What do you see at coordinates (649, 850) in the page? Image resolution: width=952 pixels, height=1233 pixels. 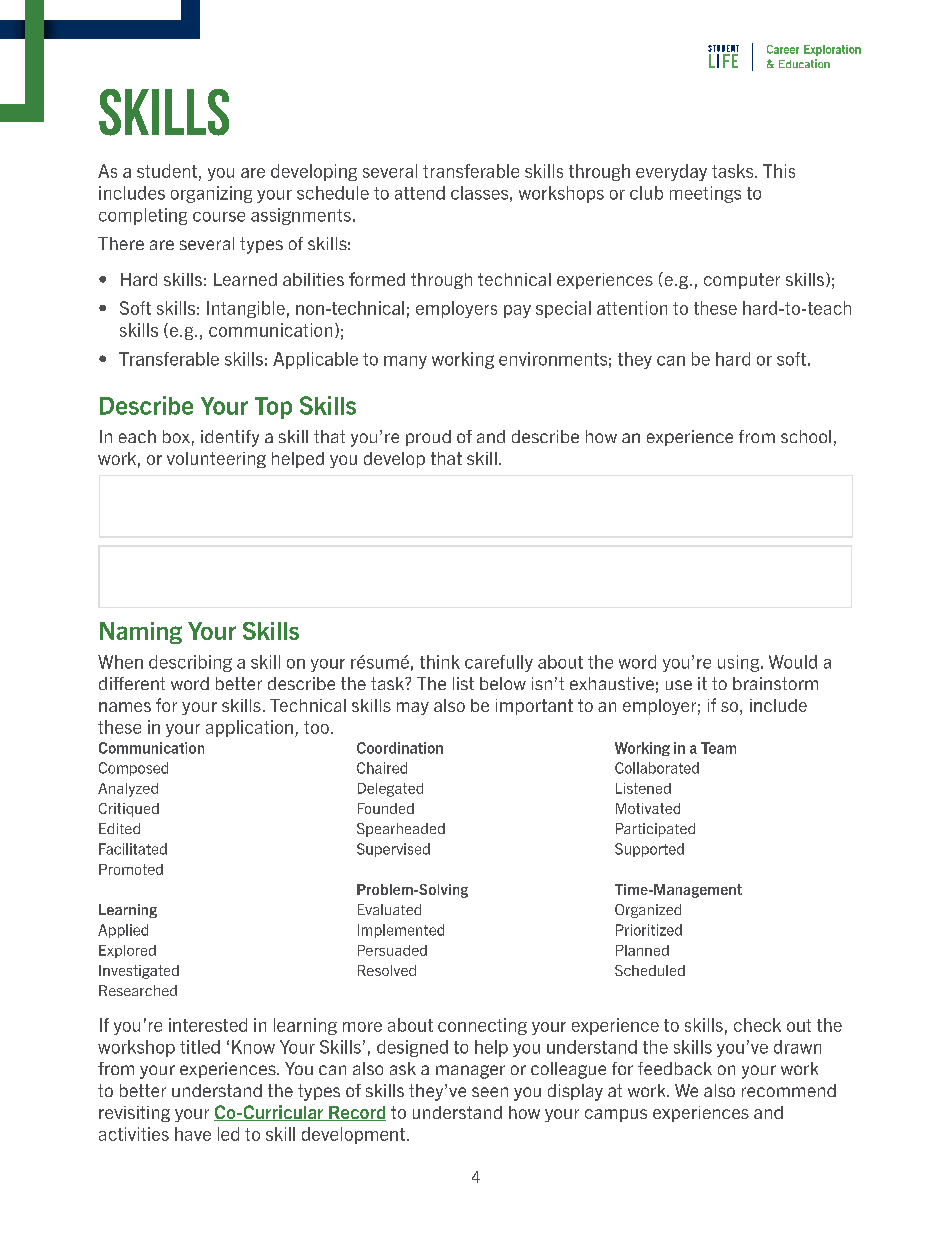 I see `Supported` at bounding box center [649, 850].
